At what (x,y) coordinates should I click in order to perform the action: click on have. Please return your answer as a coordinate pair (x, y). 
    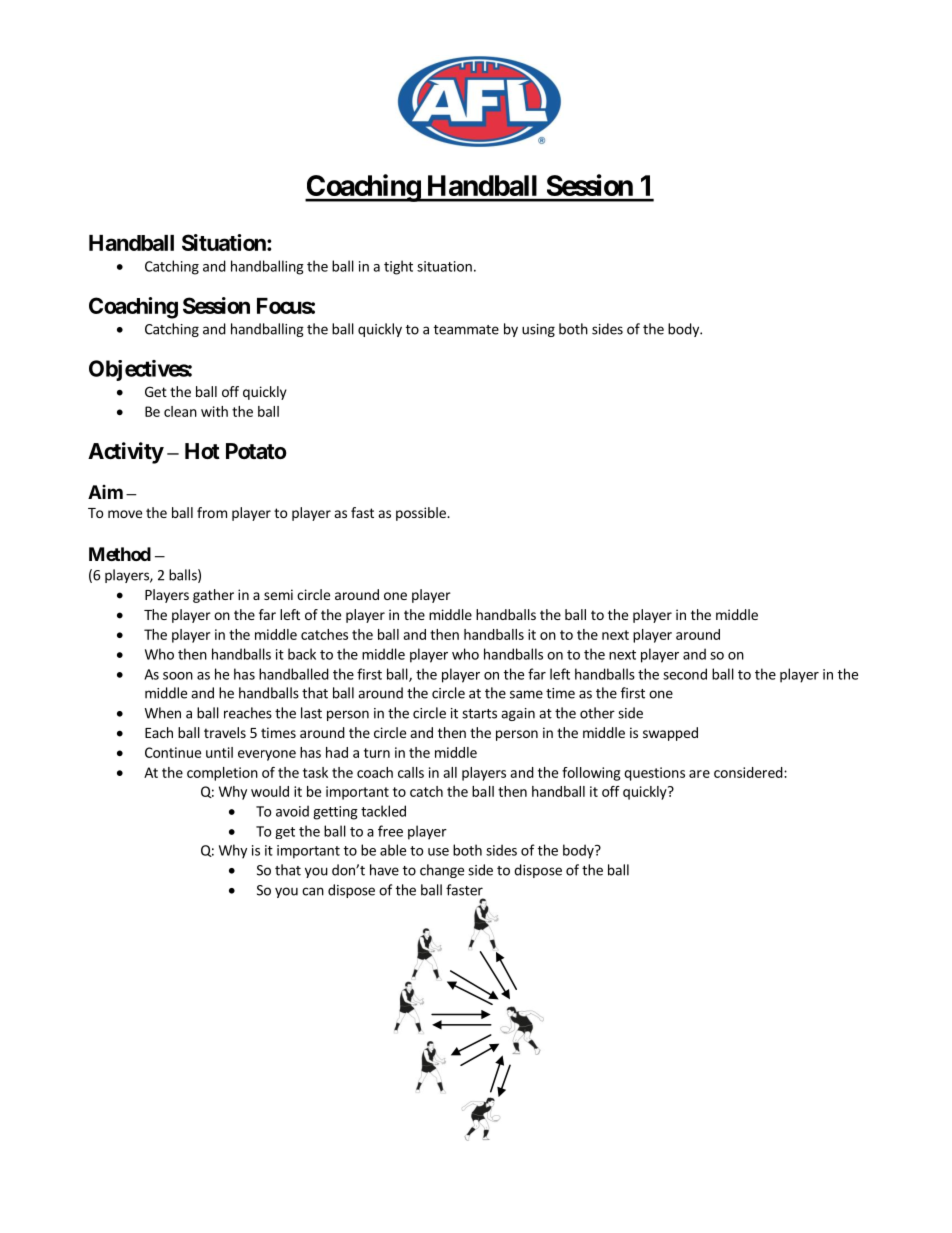
    Looking at the image, I should click on (384, 870).
